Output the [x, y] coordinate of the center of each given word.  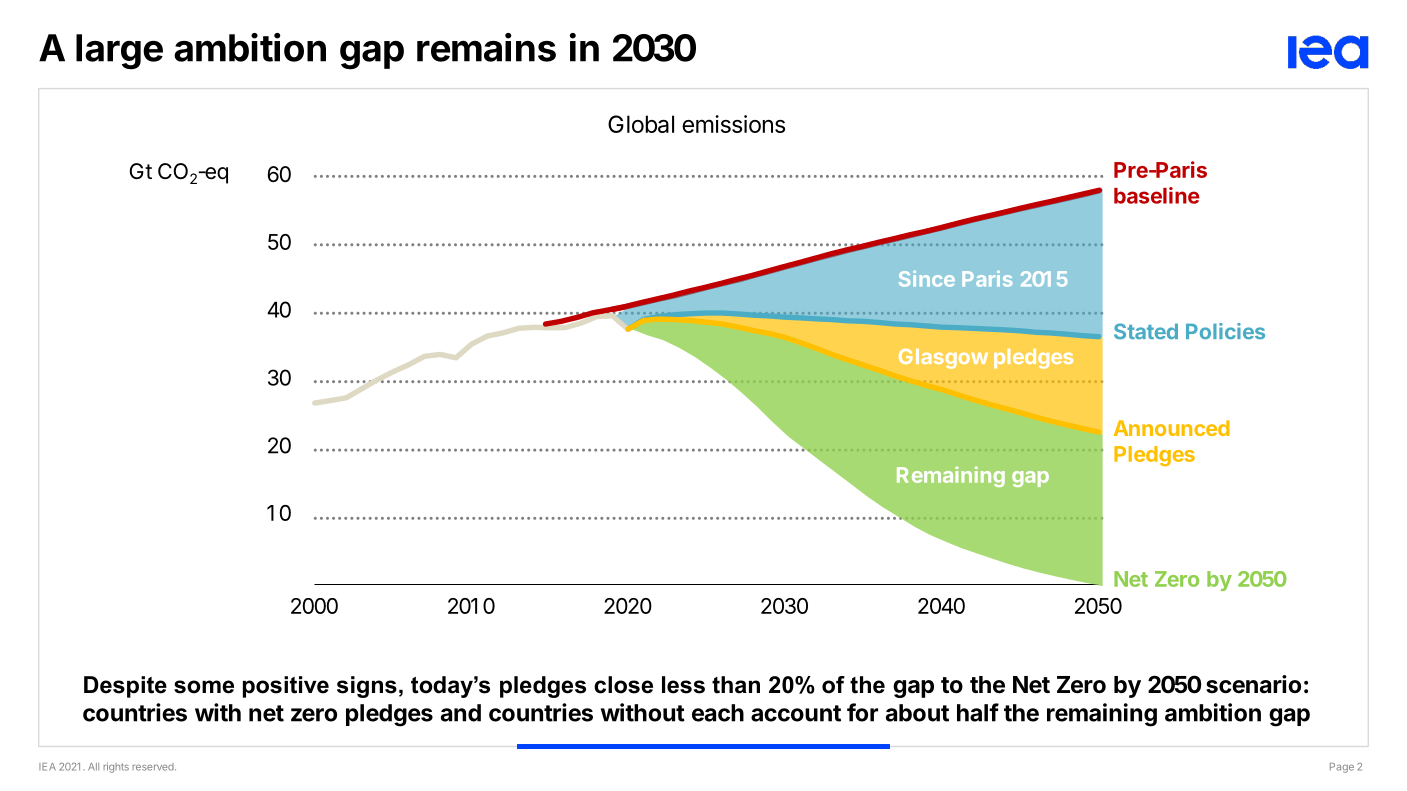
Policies [1225, 331]
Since [927, 279]
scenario [1253, 684]
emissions [733, 124]
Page [1342, 768]
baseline [1157, 195]
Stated [1146, 331]
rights [116, 767]
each [718, 713]
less [683, 685]
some [204, 687]
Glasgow [943, 359]
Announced [1172, 428]
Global [641, 124]
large [119, 52]
